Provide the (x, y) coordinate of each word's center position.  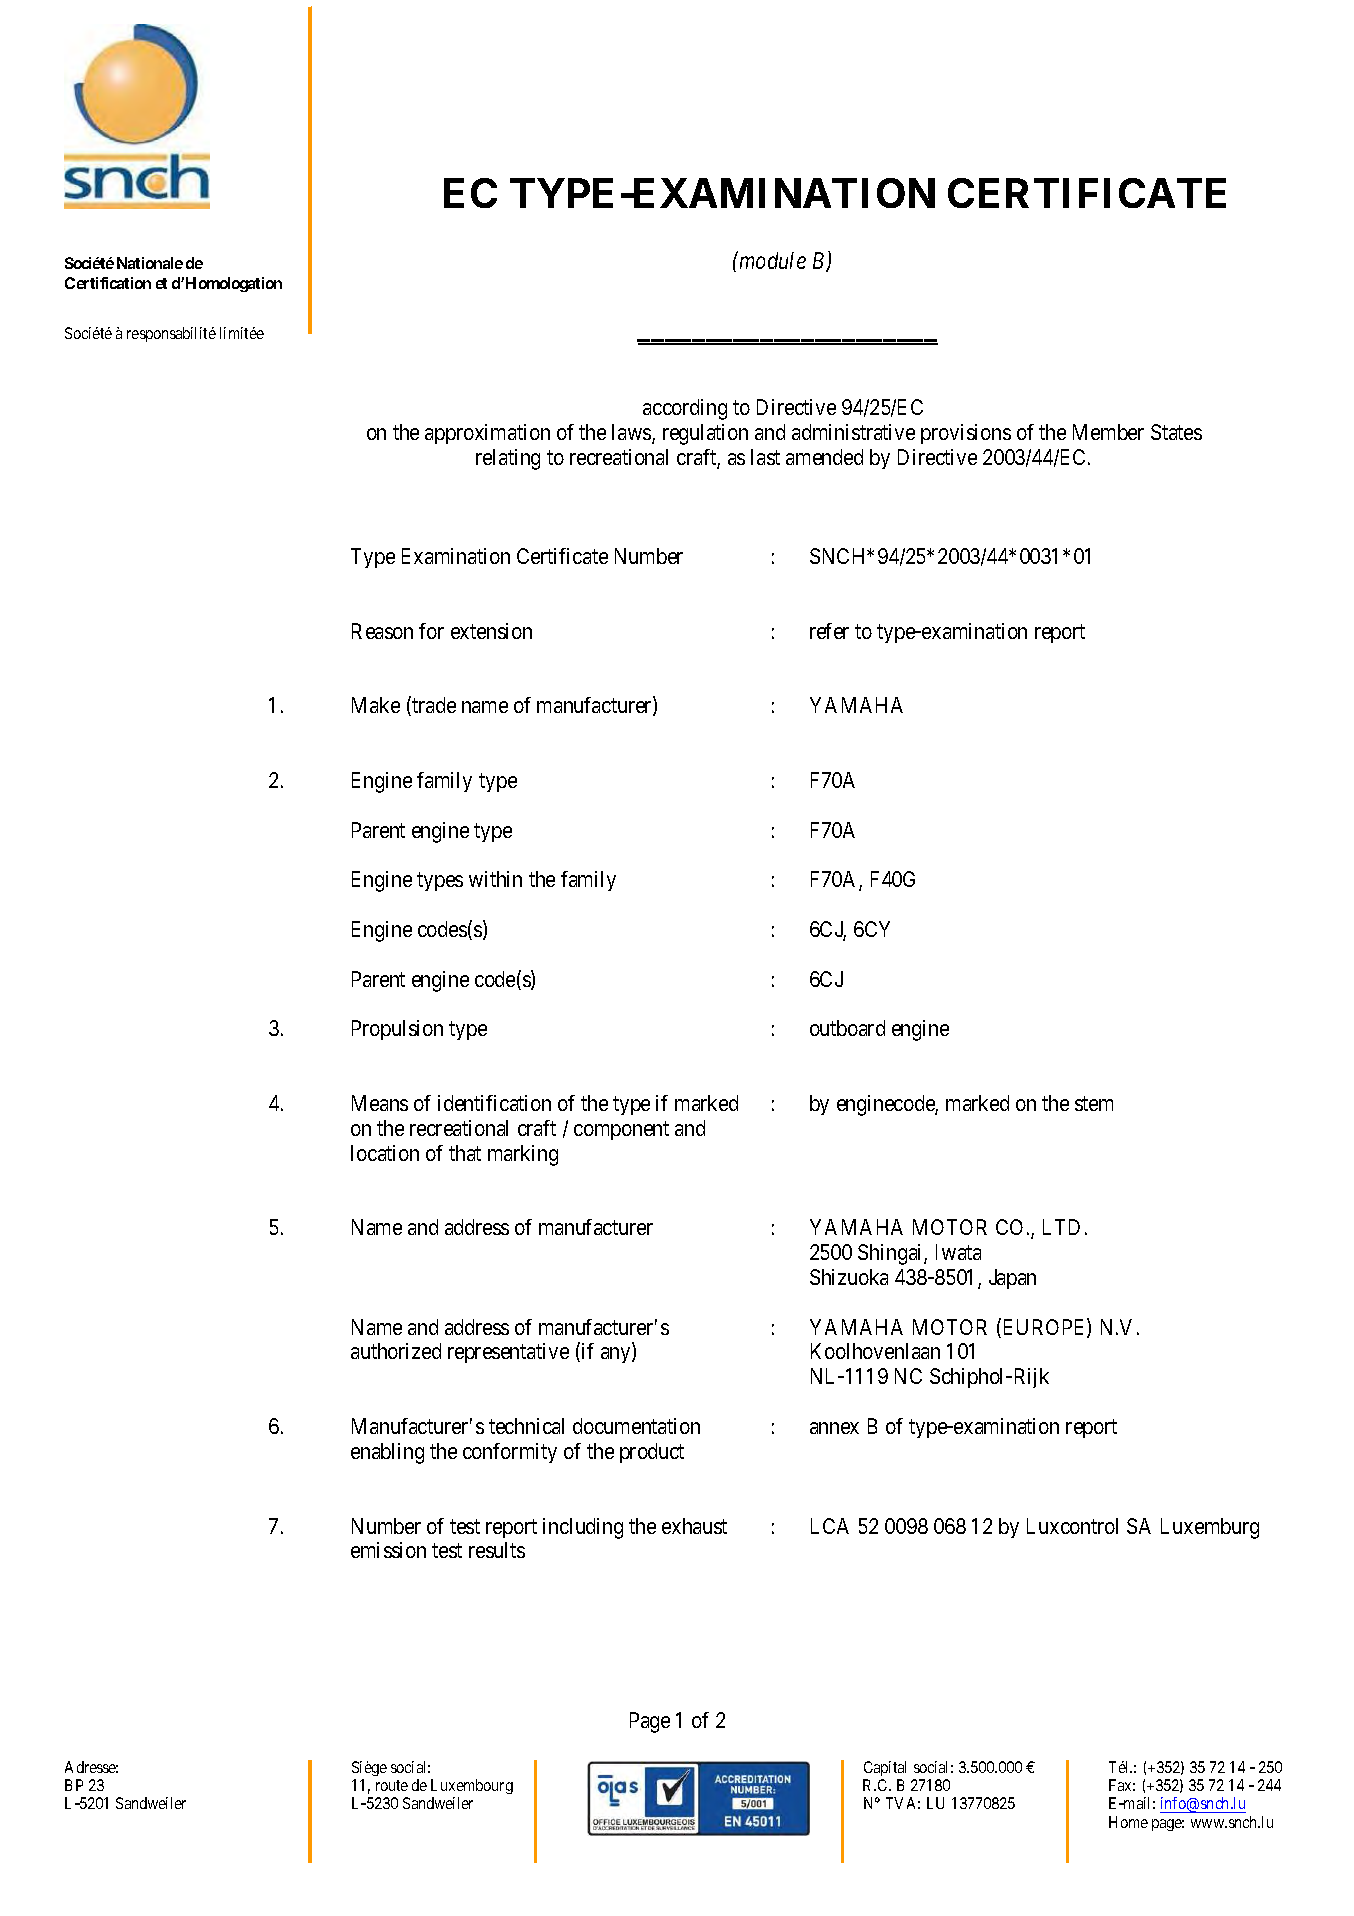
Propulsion (397, 1030)
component (621, 1130)
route (392, 1785)
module (771, 260)
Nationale (150, 263)
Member (1108, 432)
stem (1094, 1103)
